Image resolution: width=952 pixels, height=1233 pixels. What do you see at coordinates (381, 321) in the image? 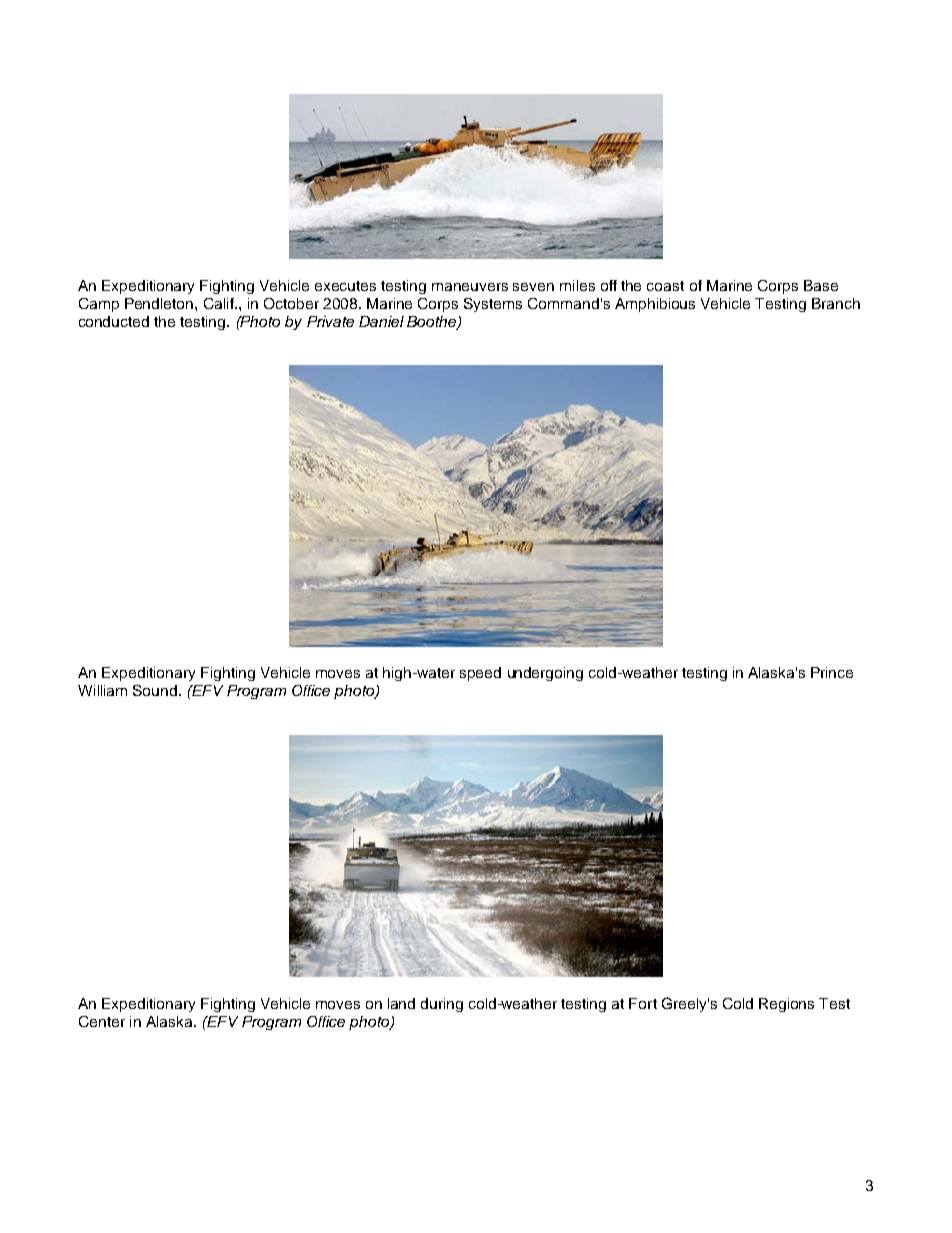
I see `Daniel` at bounding box center [381, 321].
